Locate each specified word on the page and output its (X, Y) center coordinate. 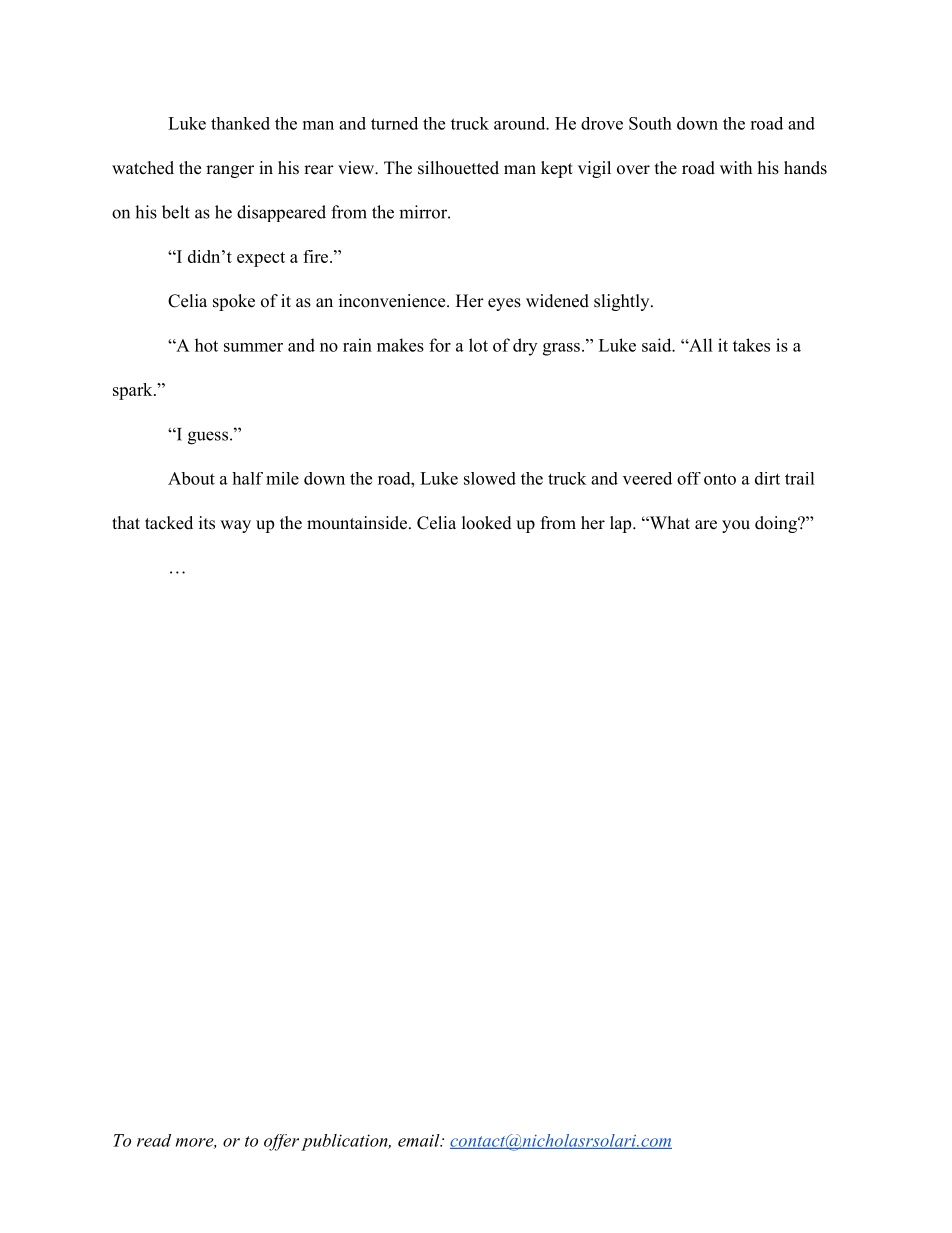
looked (487, 523)
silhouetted (458, 168)
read (154, 1140)
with (736, 167)
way (235, 526)
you (736, 526)
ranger (230, 171)
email (420, 1140)
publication (345, 1142)
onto (720, 479)
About (191, 478)
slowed (490, 478)
